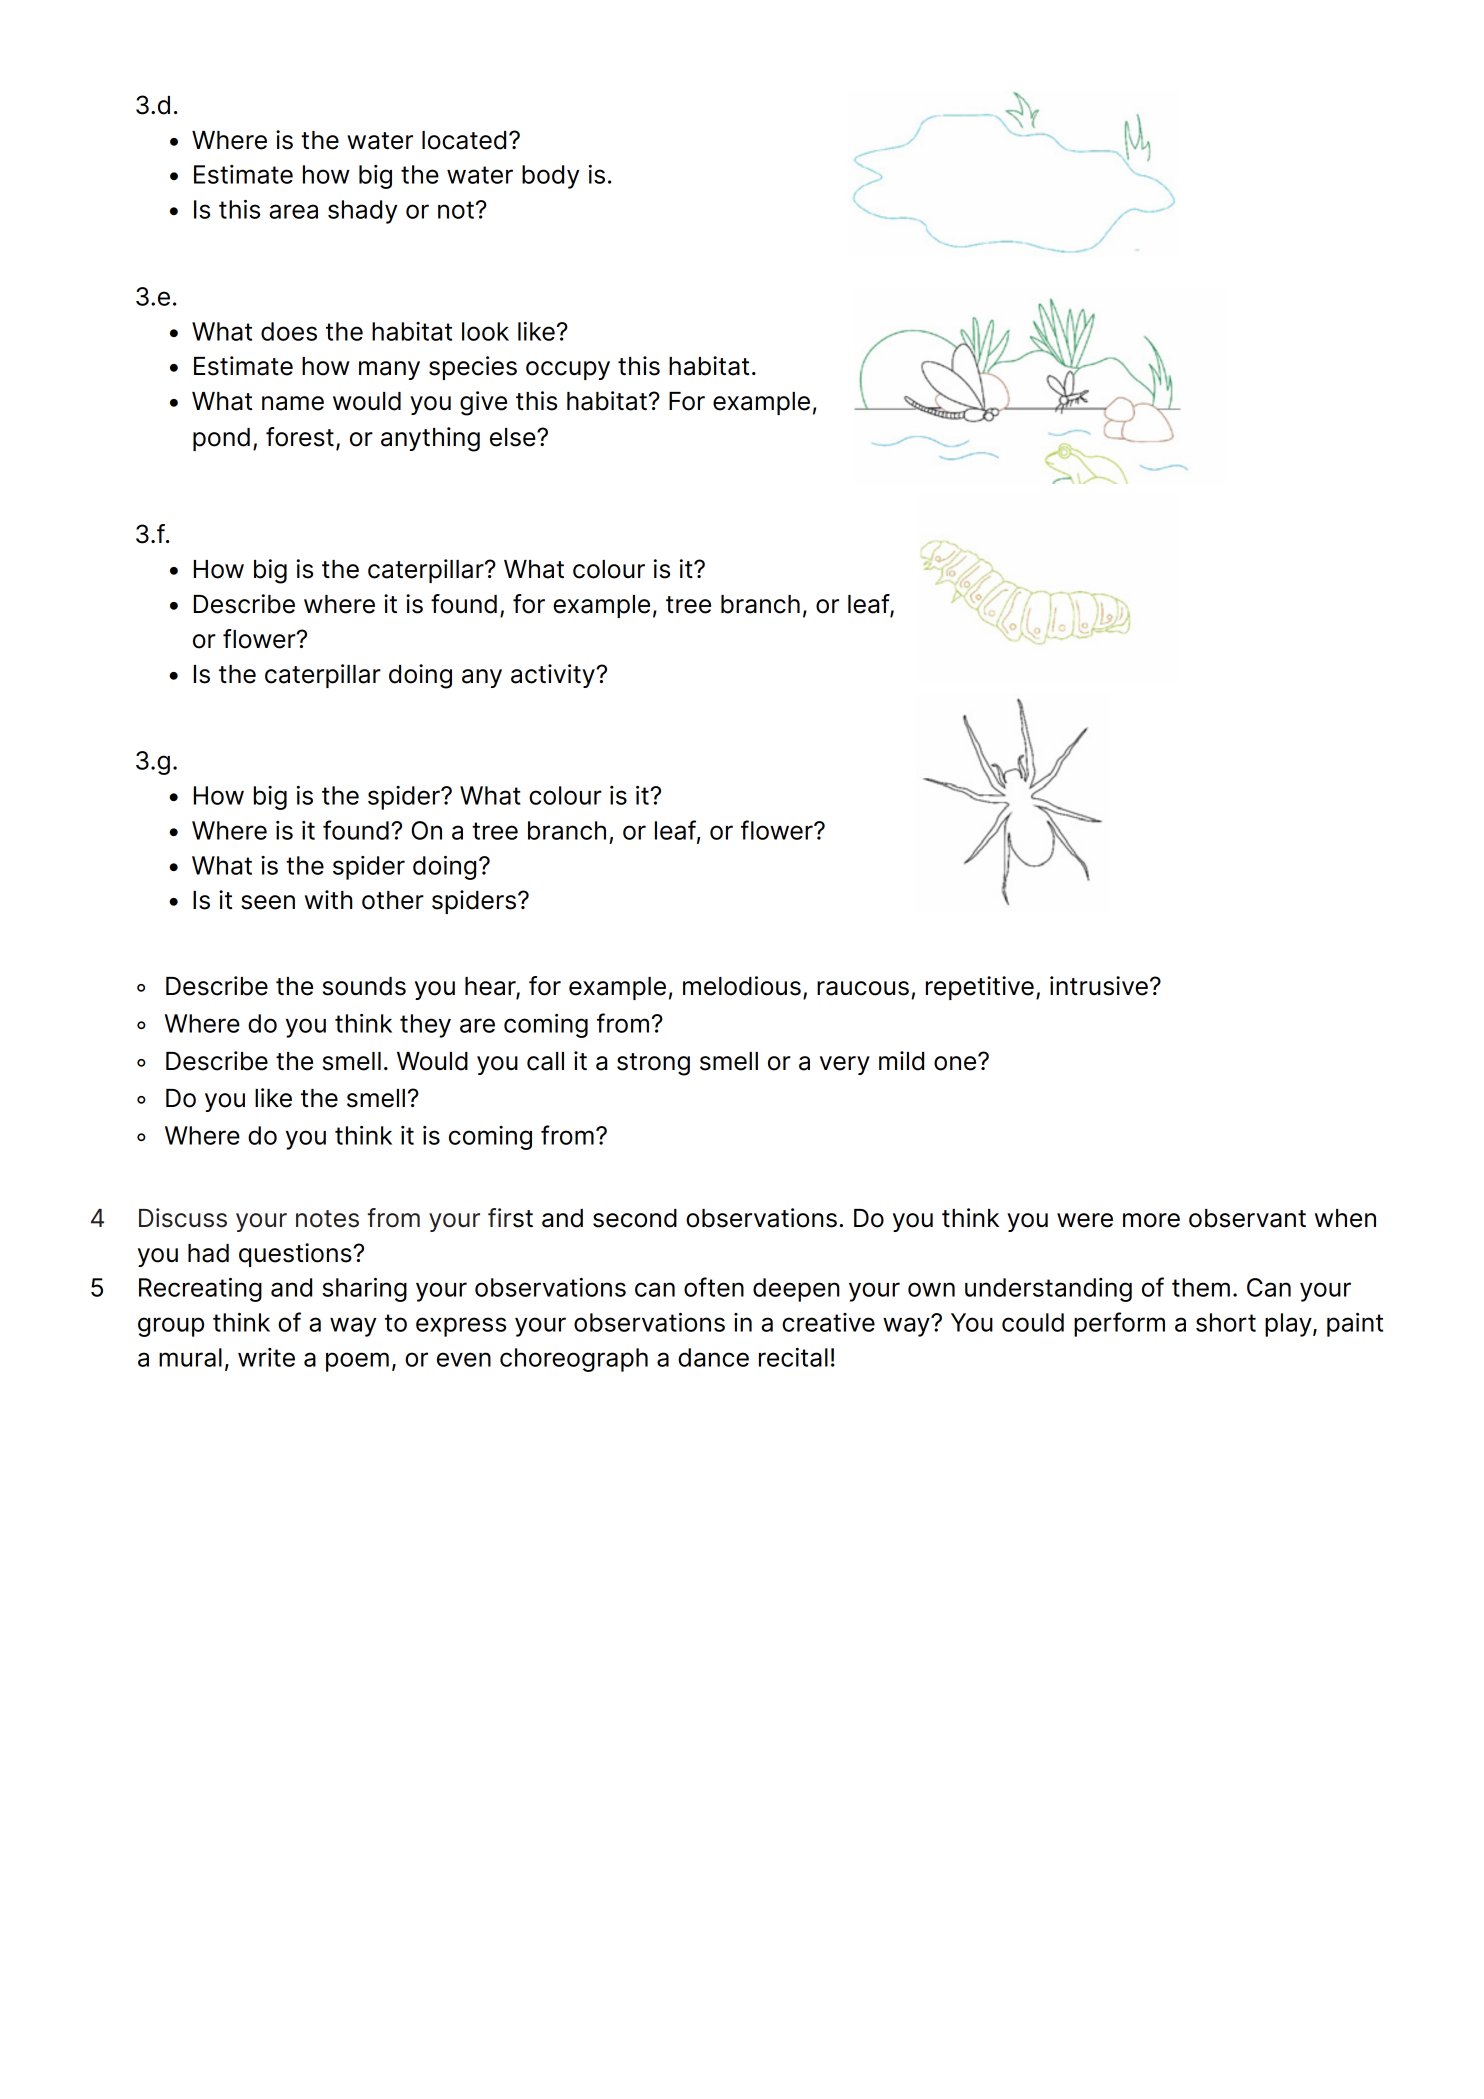  Describe the element at coordinates (1099, 986) in the screenshot. I see `intrusive` at that location.
